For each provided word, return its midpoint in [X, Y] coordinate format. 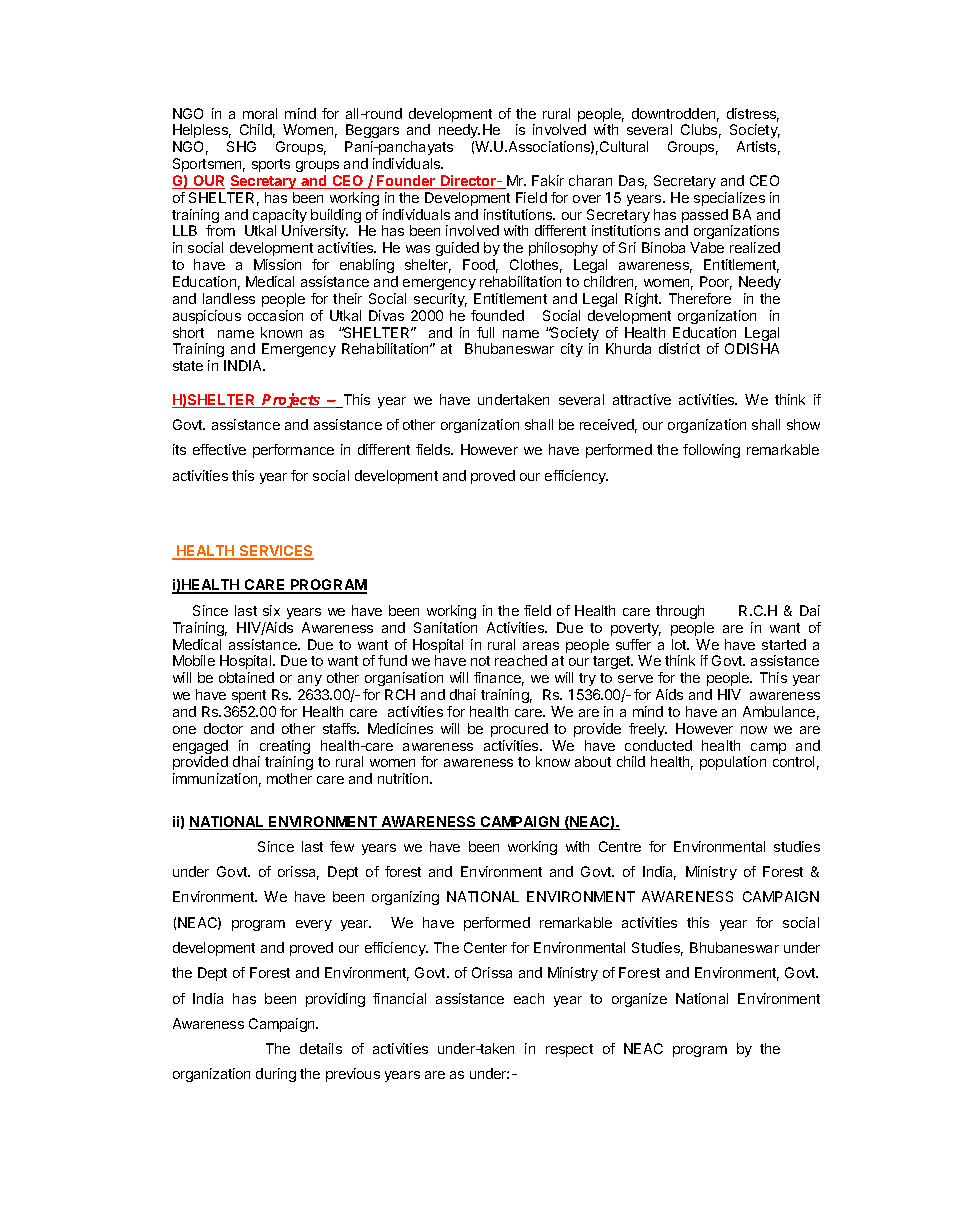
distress [753, 115]
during [276, 1075]
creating [284, 748]
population [733, 763]
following [711, 451]
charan [590, 180]
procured [519, 730]
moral [260, 113]
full [485, 332]
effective [219, 449]
